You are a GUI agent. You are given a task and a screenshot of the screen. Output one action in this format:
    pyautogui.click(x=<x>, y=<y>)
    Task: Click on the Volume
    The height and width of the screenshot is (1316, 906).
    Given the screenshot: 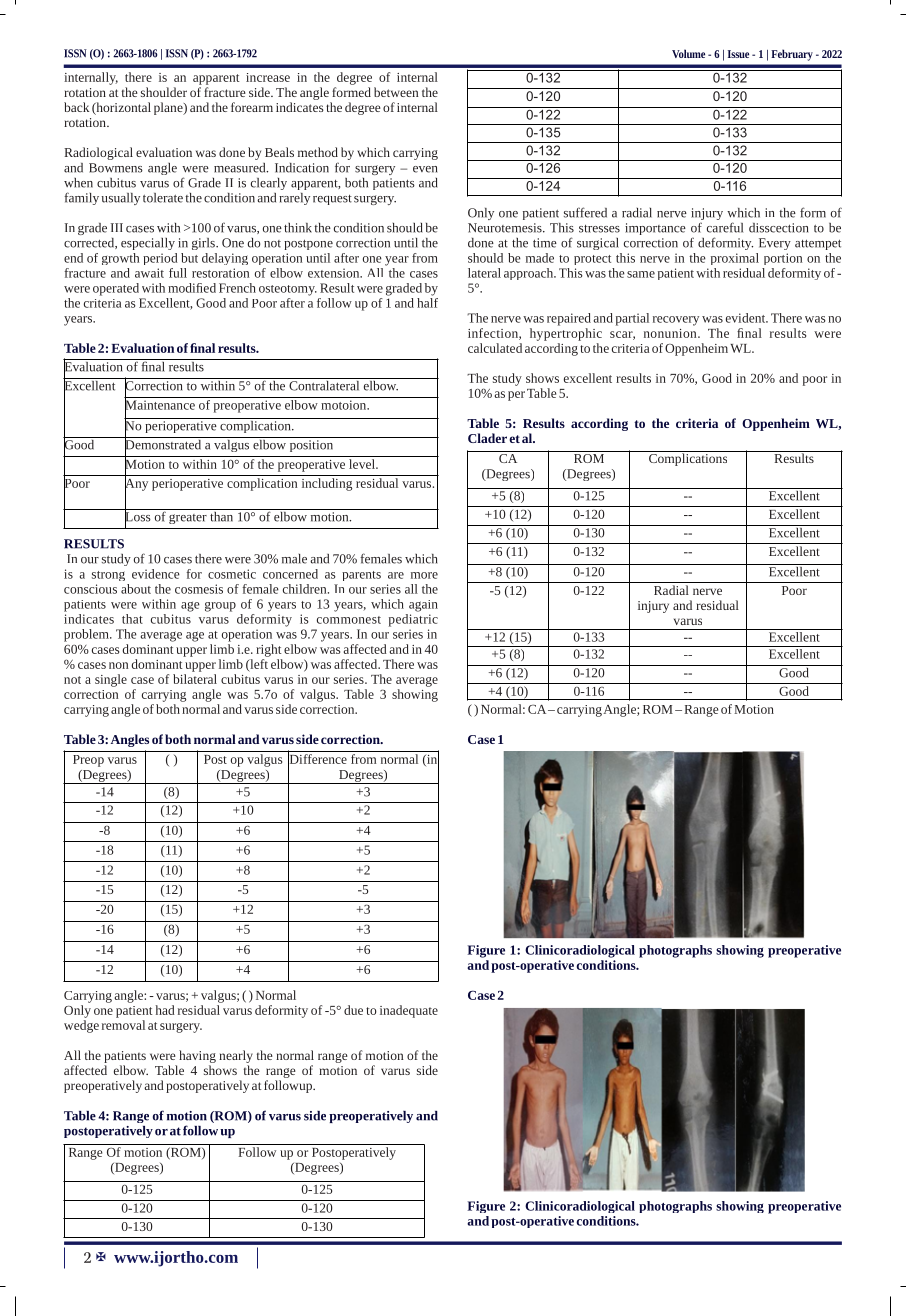 What is the action you would take?
    pyautogui.click(x=688, y=53)
